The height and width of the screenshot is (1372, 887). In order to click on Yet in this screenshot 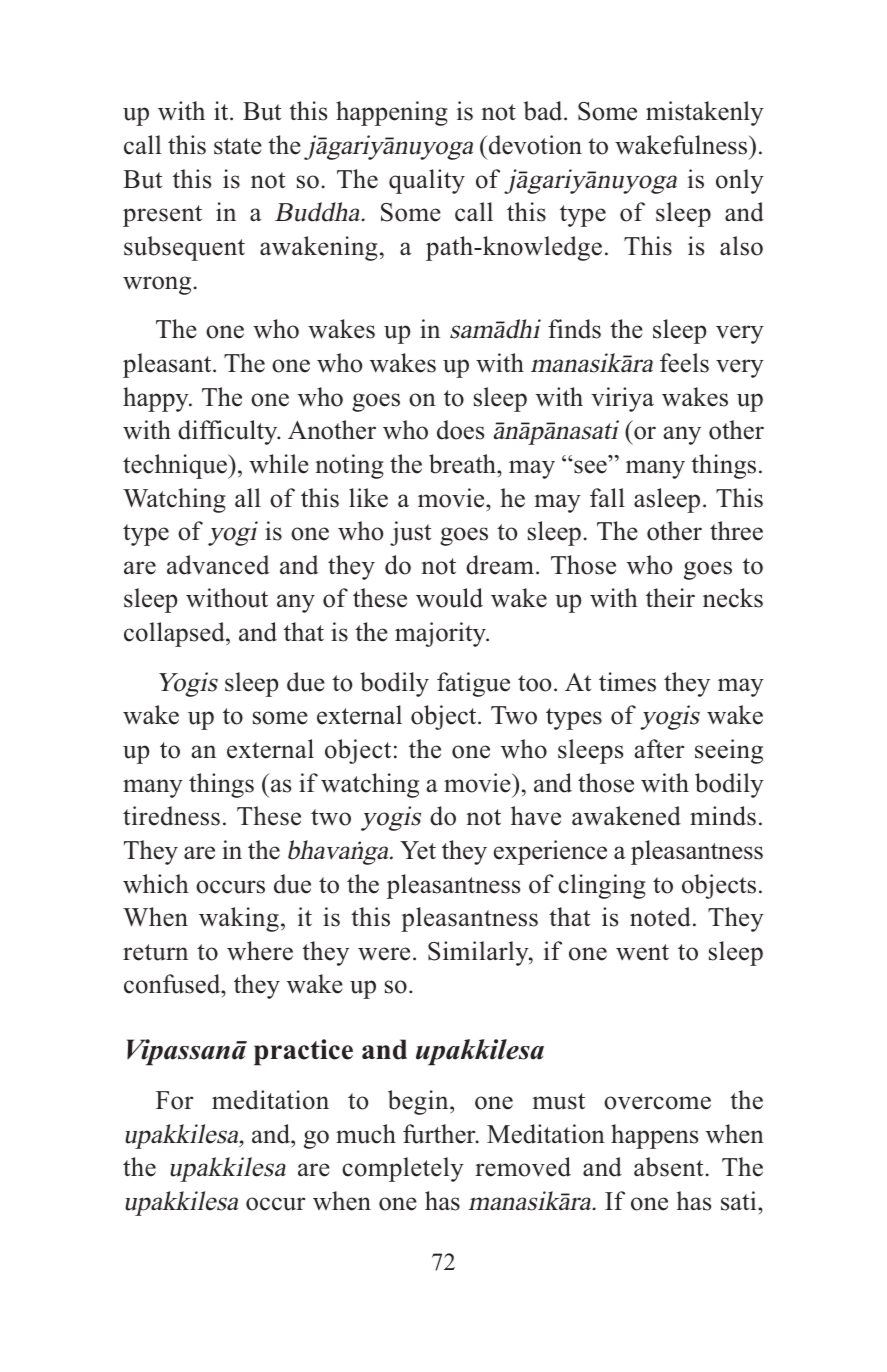, I will do `click(418, 850)`.
